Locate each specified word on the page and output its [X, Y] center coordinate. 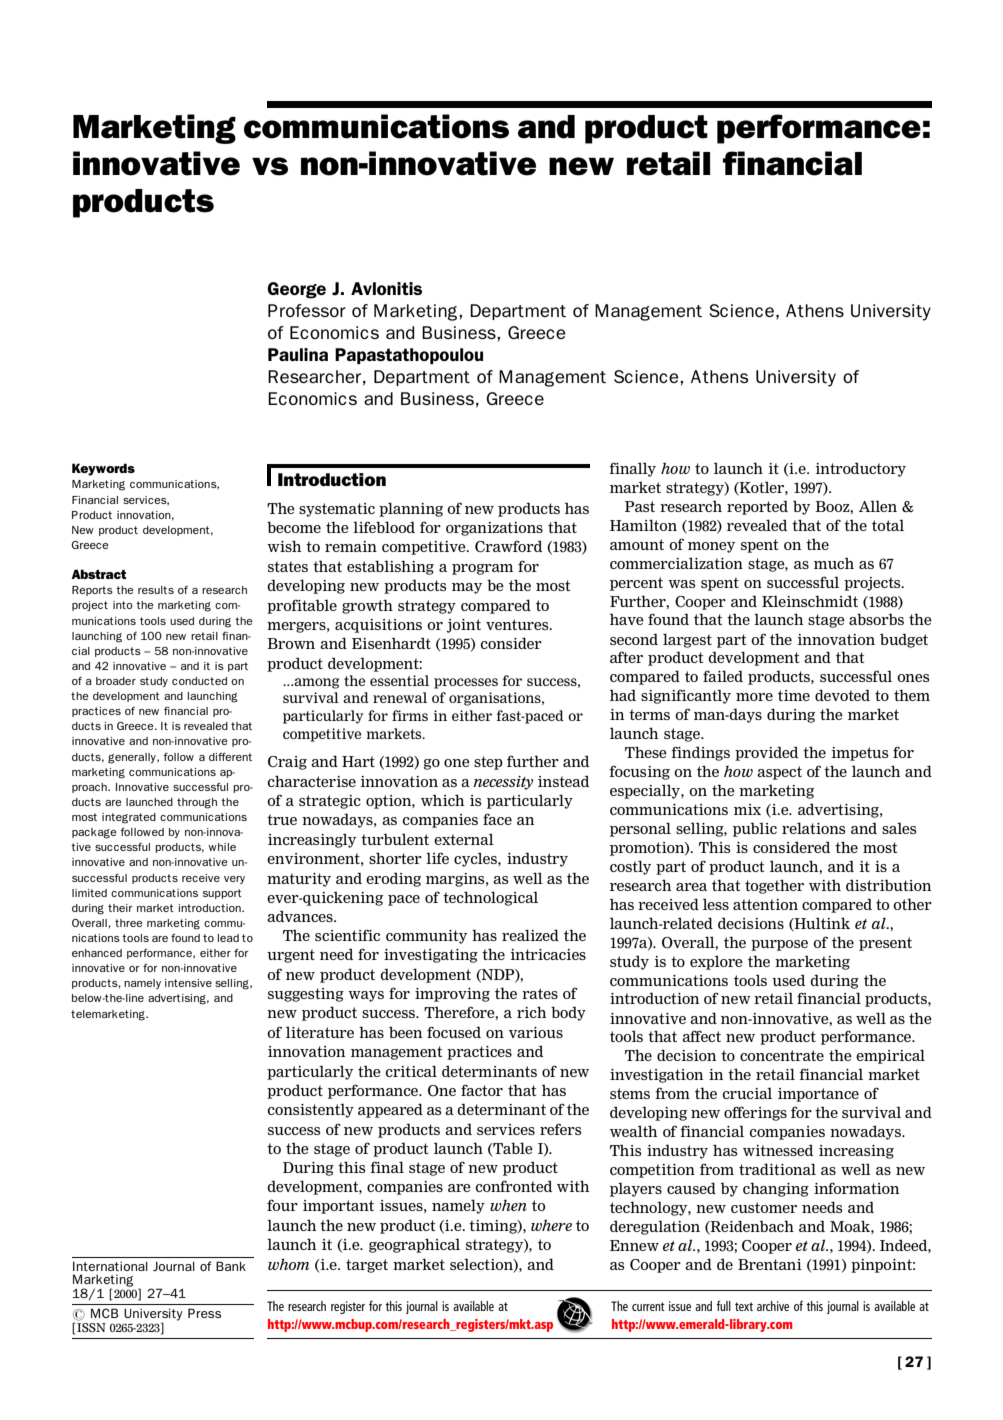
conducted [199, 681]
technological [490, 898]
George [296, 290]
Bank [231, 1266]
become [294, 527]
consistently [311, 1110]
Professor [307, 310]
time [794, 695]
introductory [861, 469]
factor [482, 1090]
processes [466, 683]
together [774, 886]
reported [757, 507]
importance [818, 1095]
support [222, 894]
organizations [494, 529]
